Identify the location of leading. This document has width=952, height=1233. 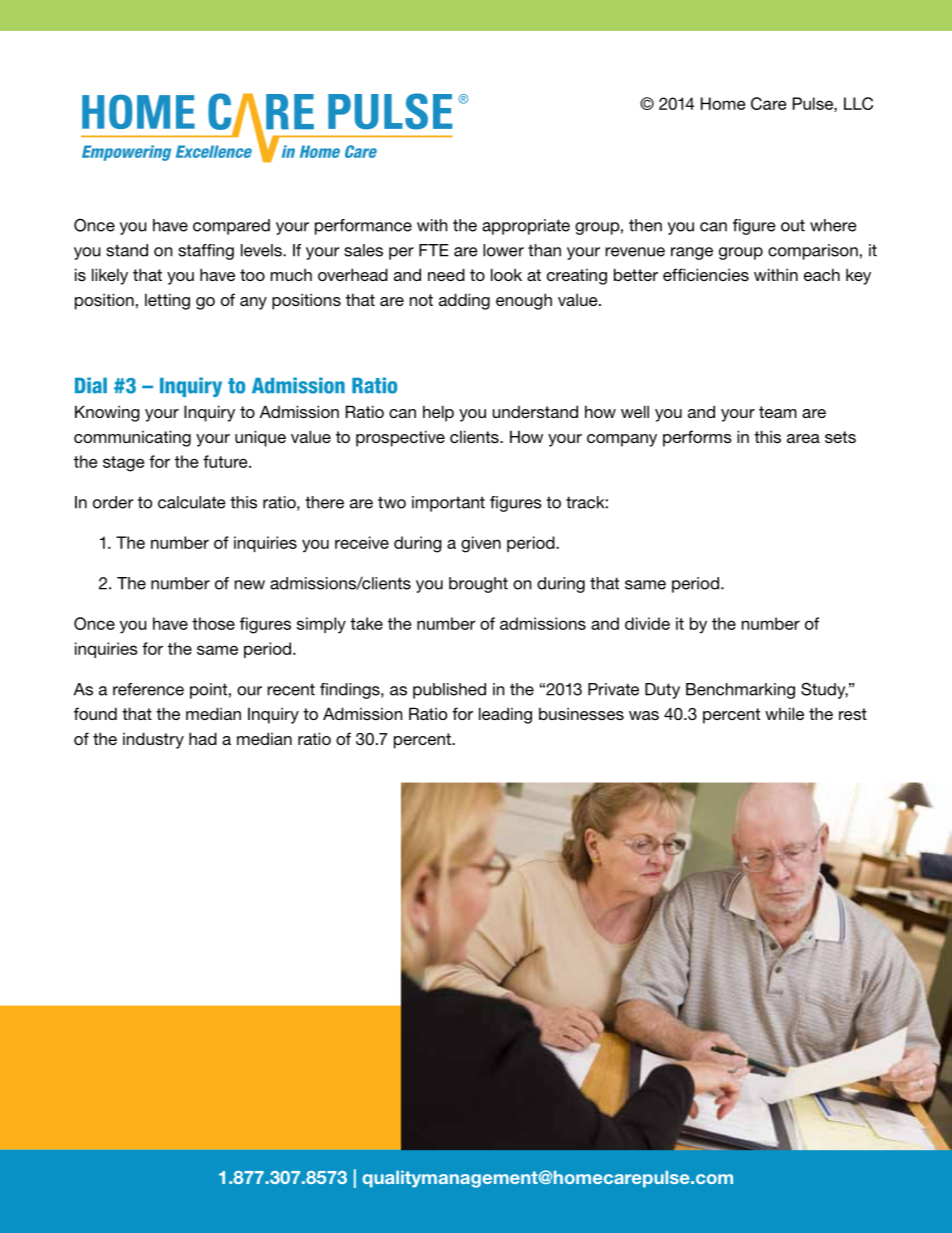
(505, 715).
